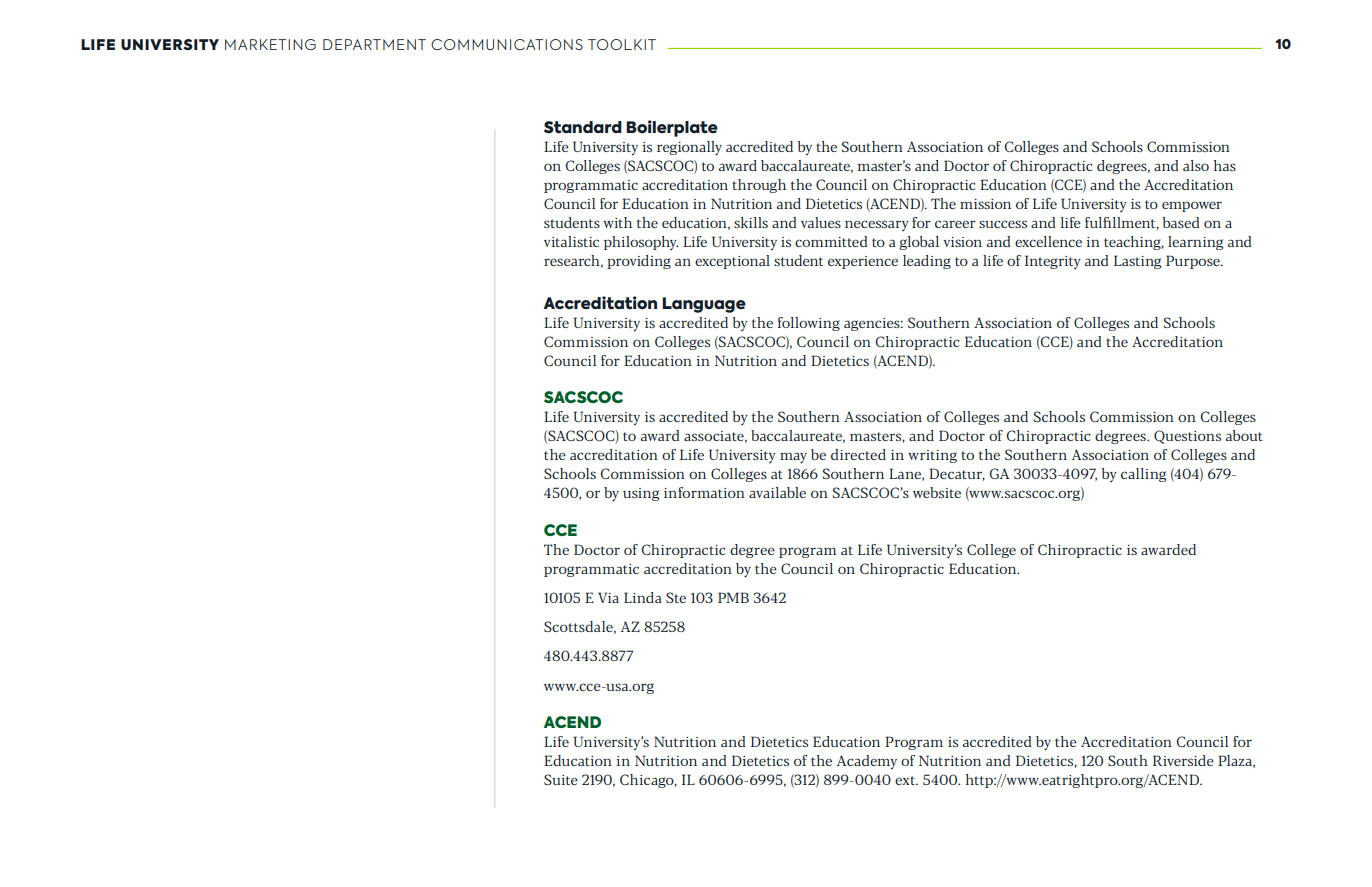 The height and width of the screenshot is (887, 1372). Describe the element at coordinates (867, 762) in the screenshot. I see `Academy` at that location.
